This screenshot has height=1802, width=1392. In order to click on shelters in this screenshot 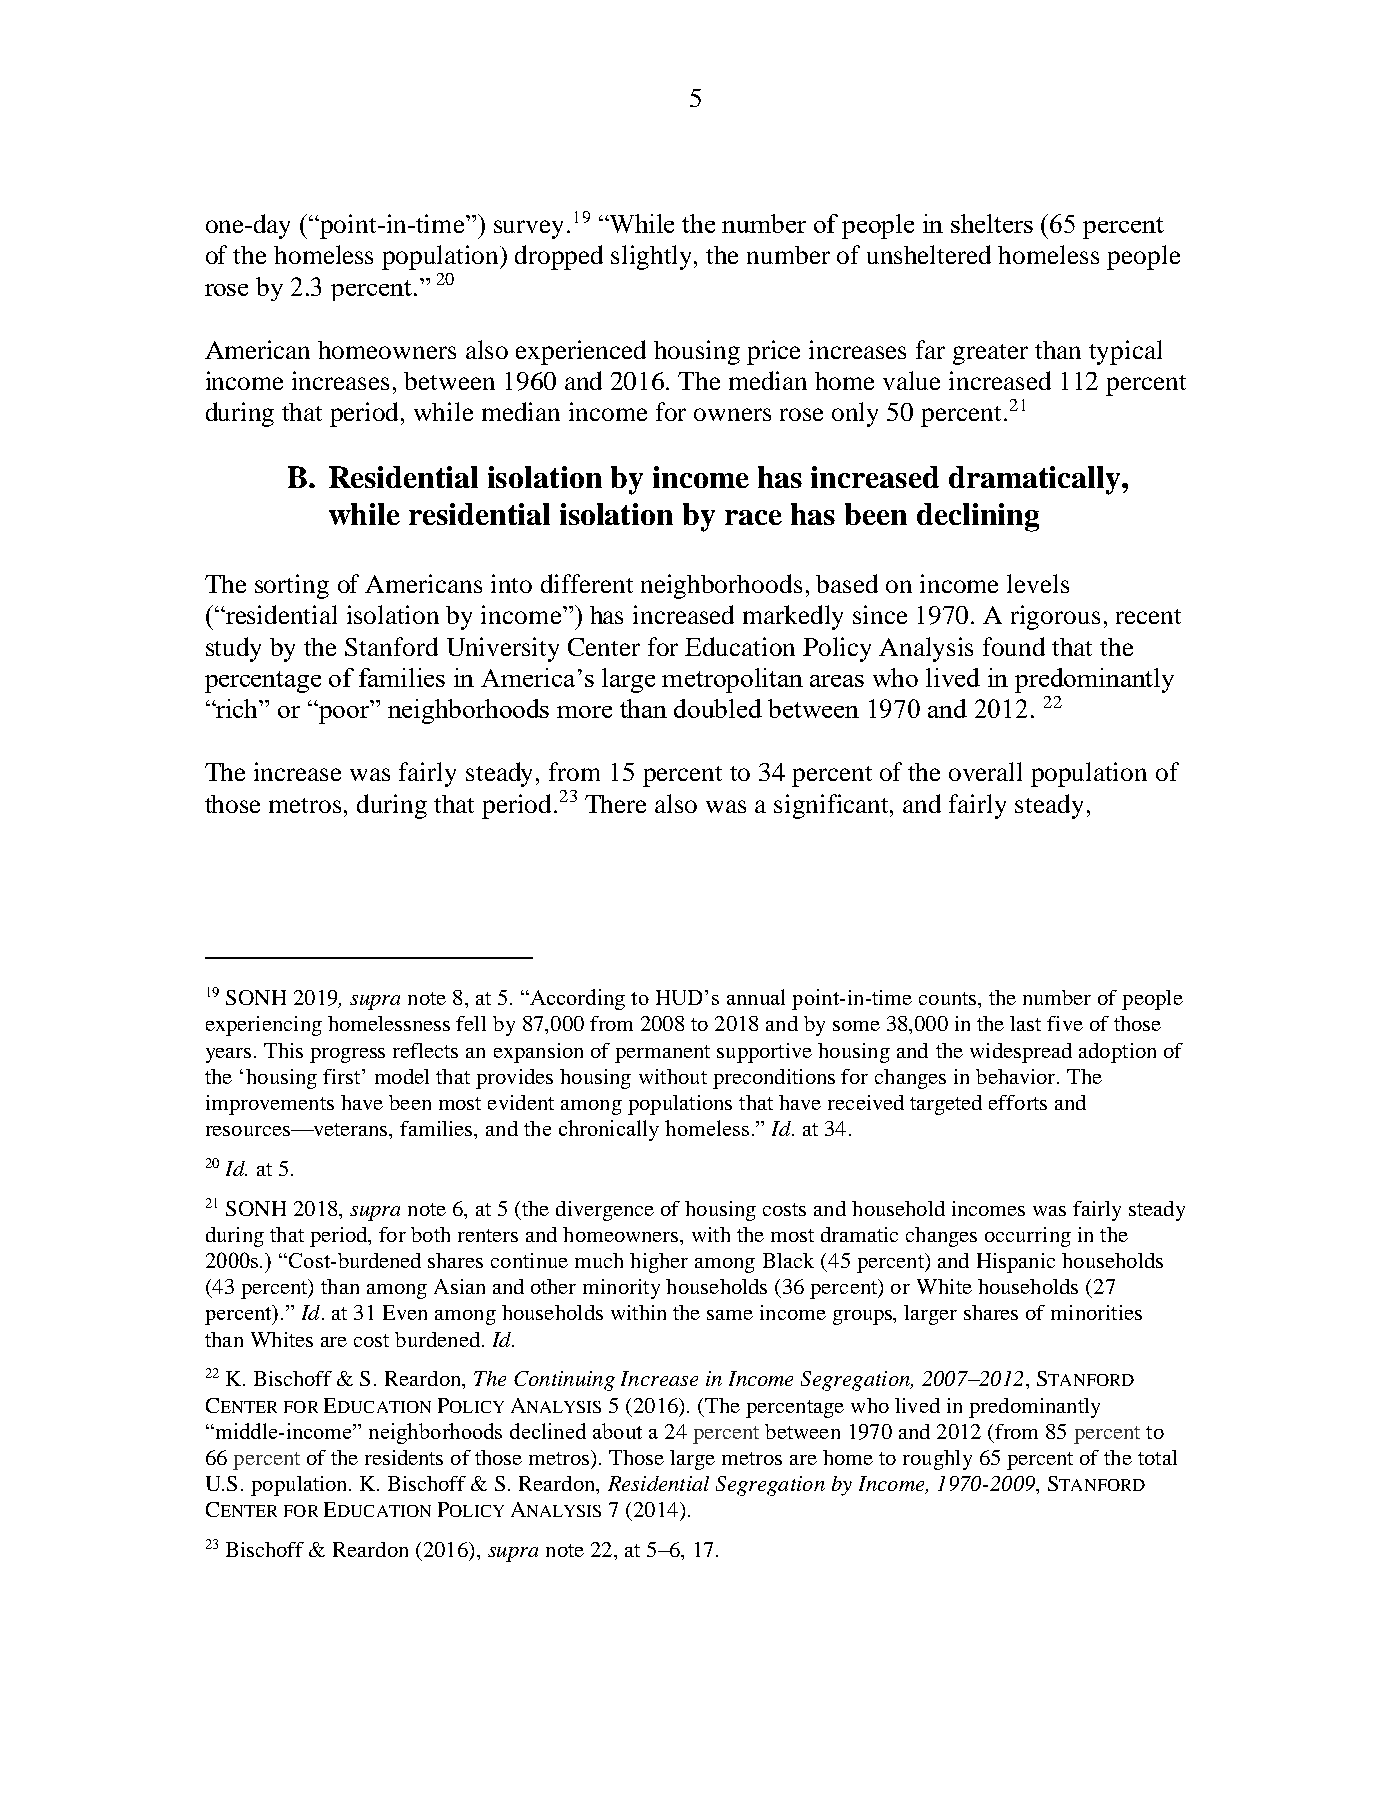, I will do `click(992, 223)`.
